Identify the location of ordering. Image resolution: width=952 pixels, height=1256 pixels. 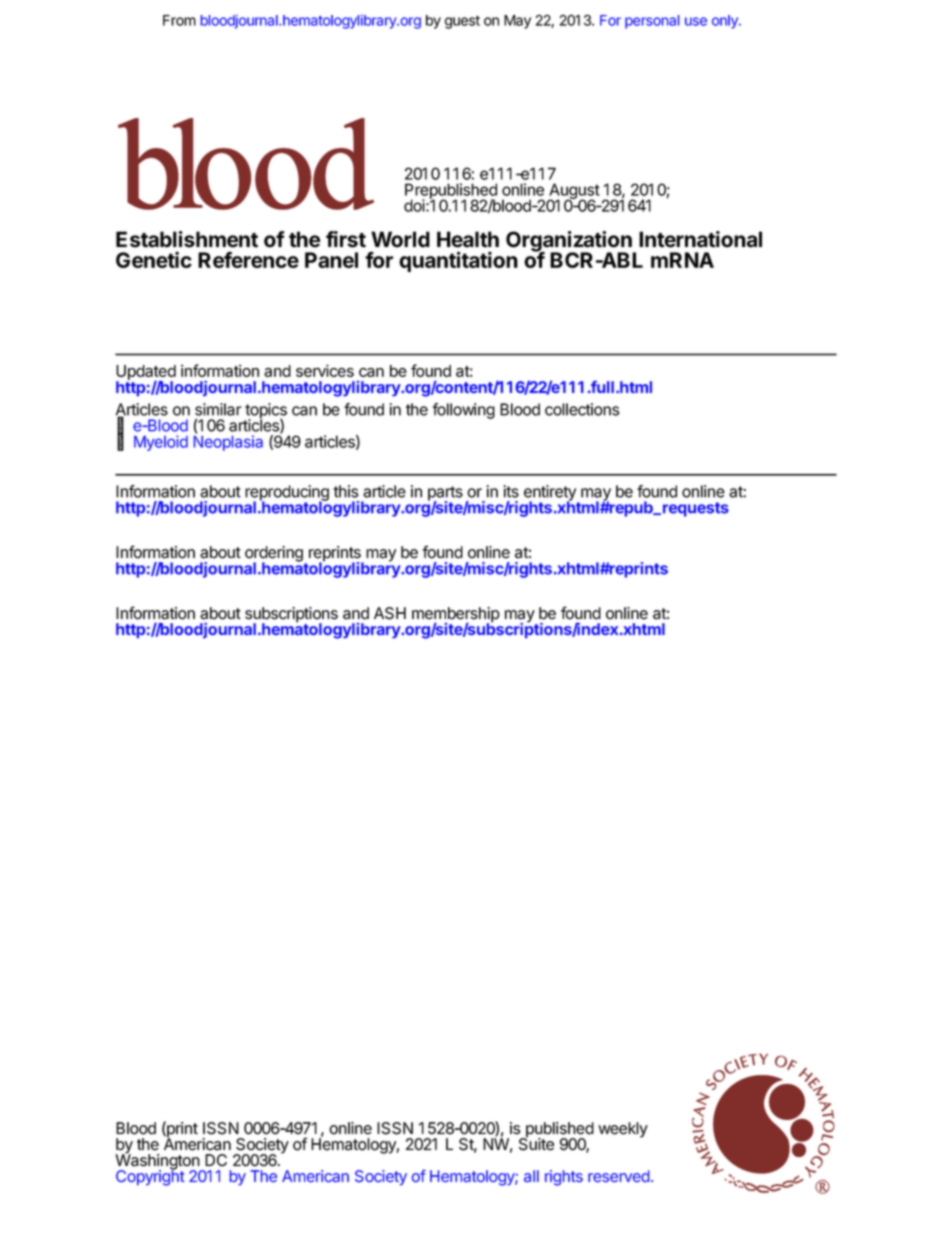
(274, 555).
